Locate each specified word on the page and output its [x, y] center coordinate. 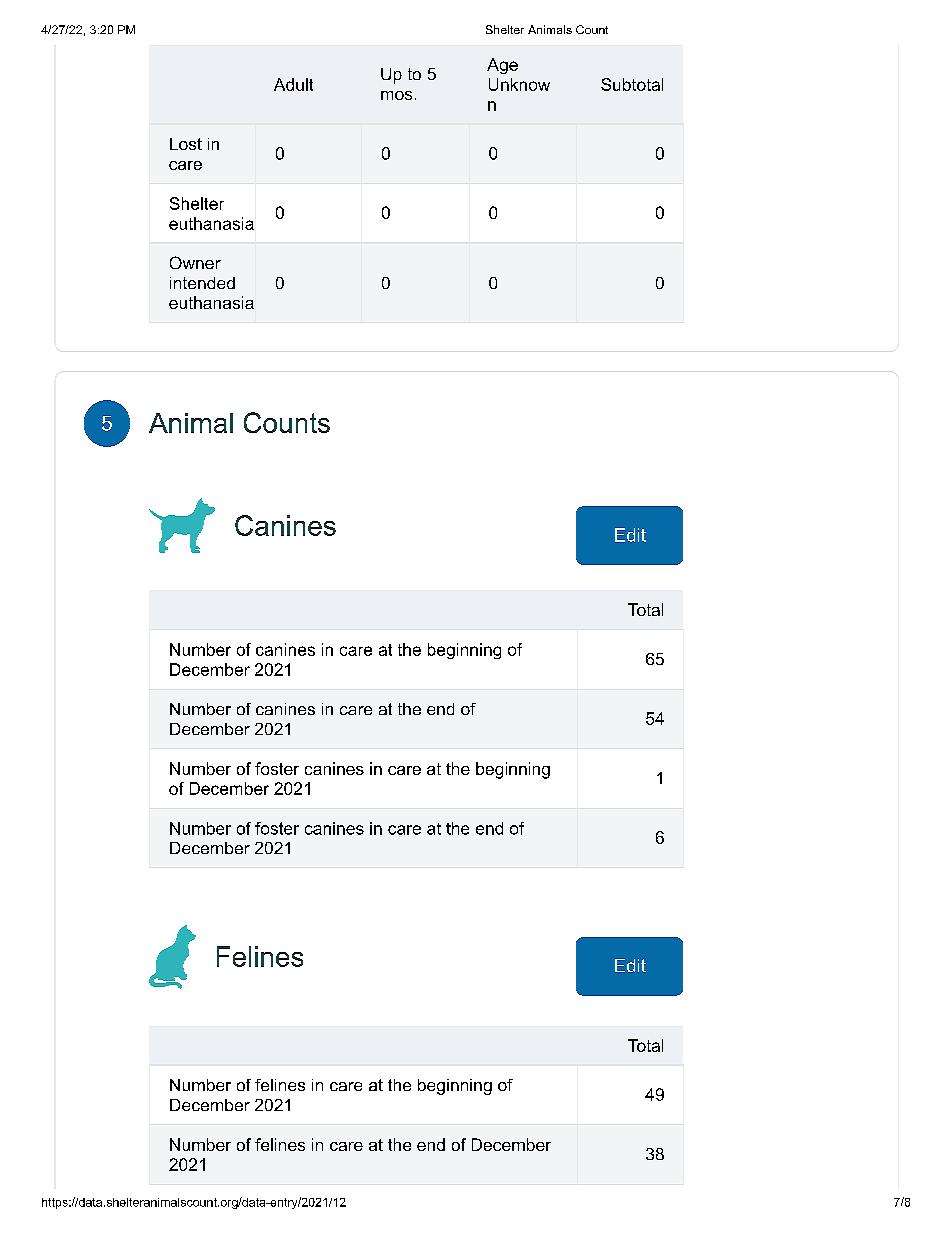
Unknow [519, 84]
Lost [186, 144]
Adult [293, 84]
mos [396, 95]
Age [502, 66]
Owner [195, 262]
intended [202, 283]
